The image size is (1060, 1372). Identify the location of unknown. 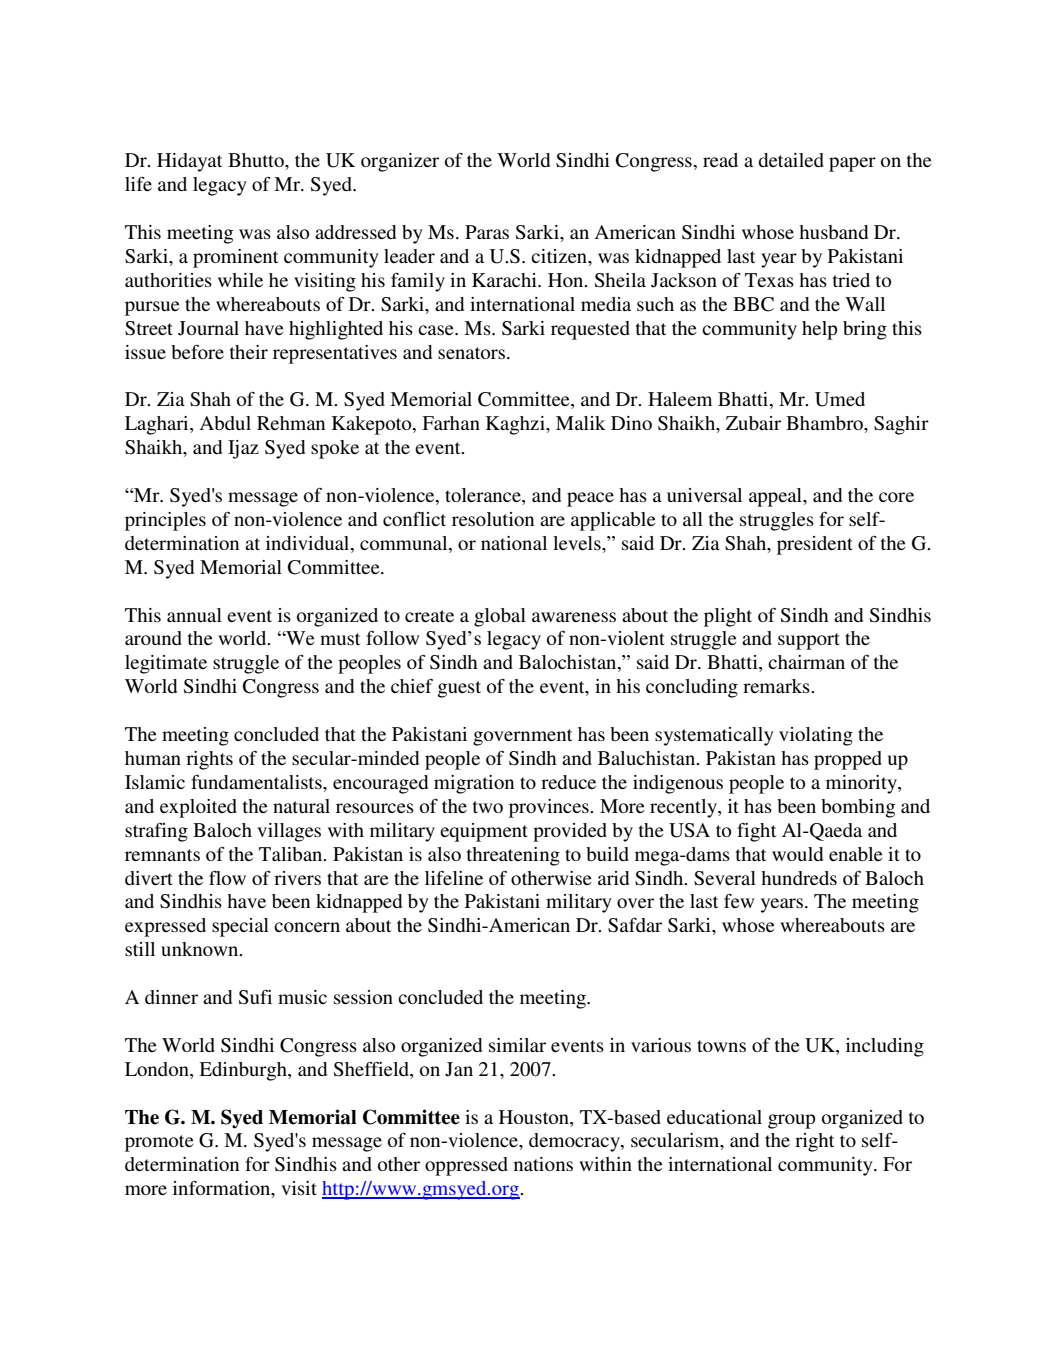
(201, 949).
